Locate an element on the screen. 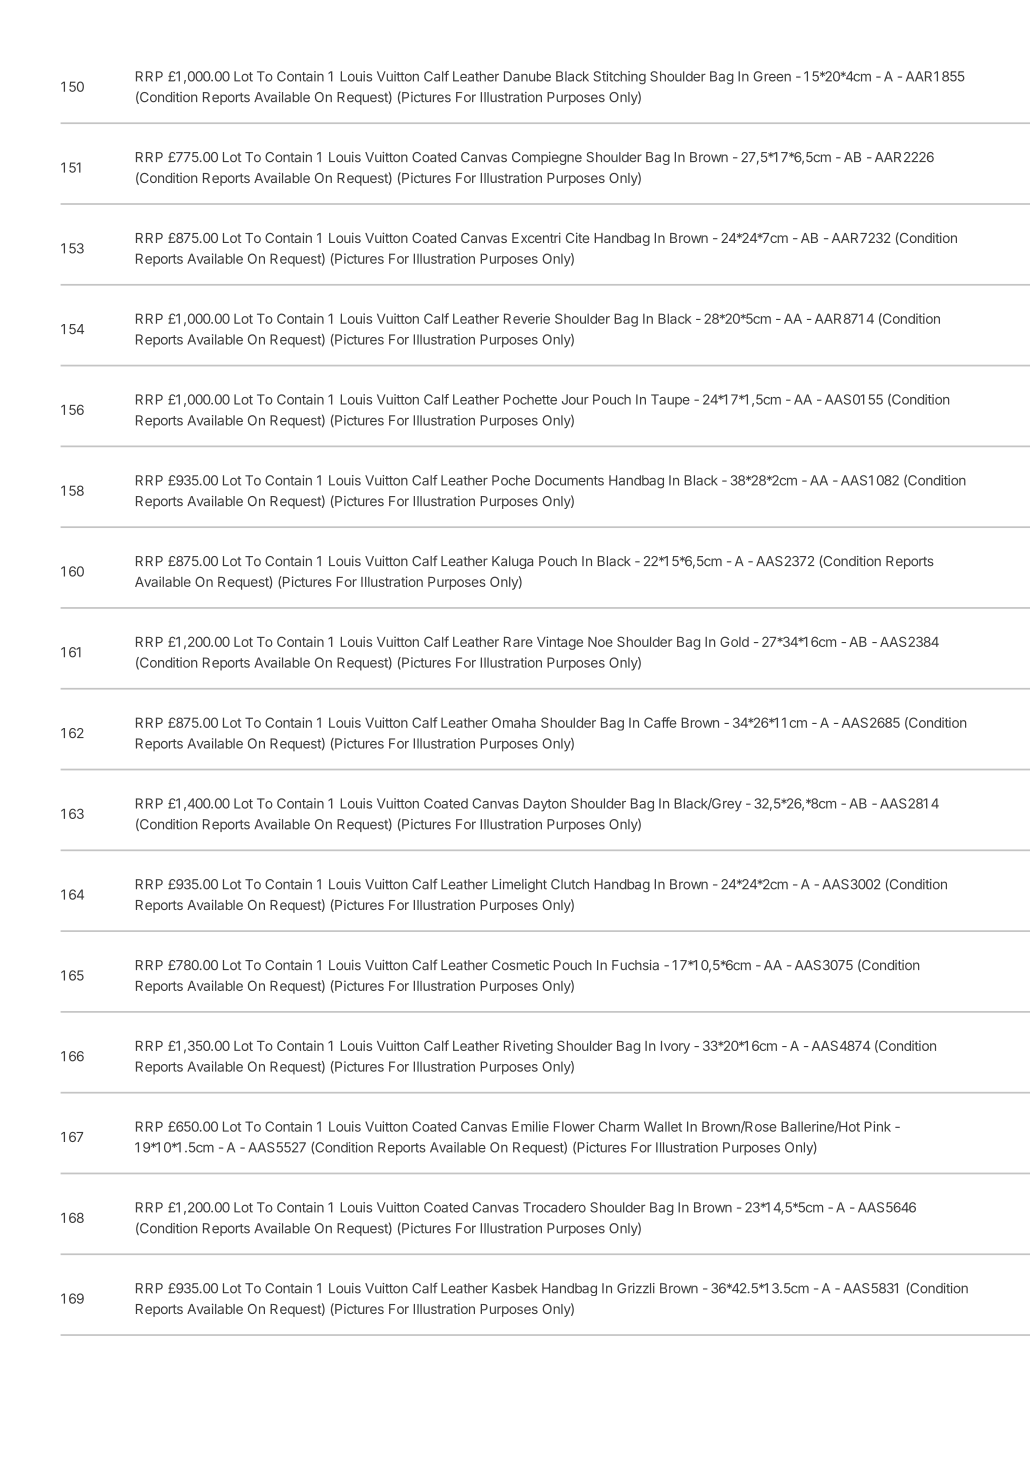  Trocadero is located at coordinates (554, 1207).
